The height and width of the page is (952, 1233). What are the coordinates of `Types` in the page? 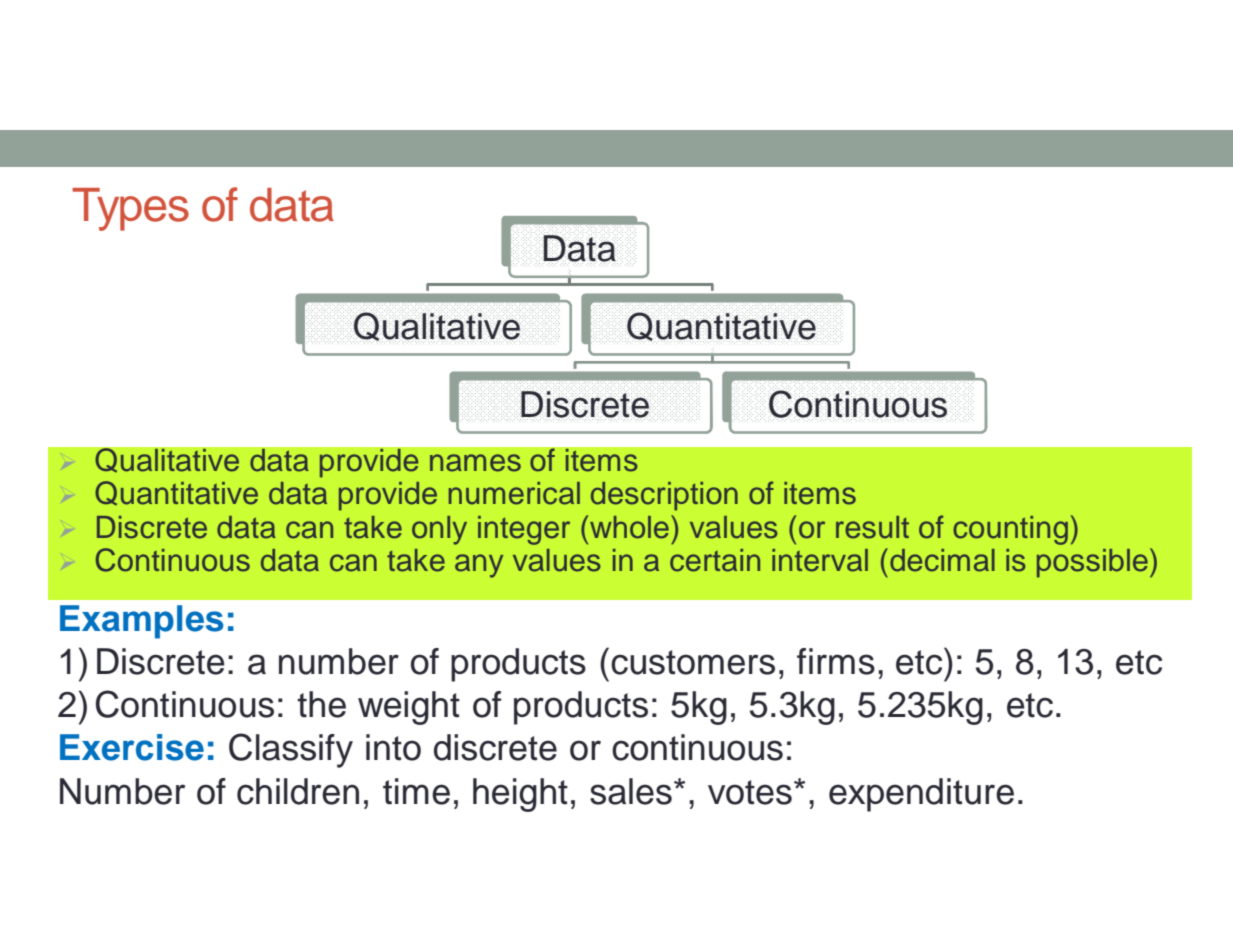 It's located at (130, 209).
